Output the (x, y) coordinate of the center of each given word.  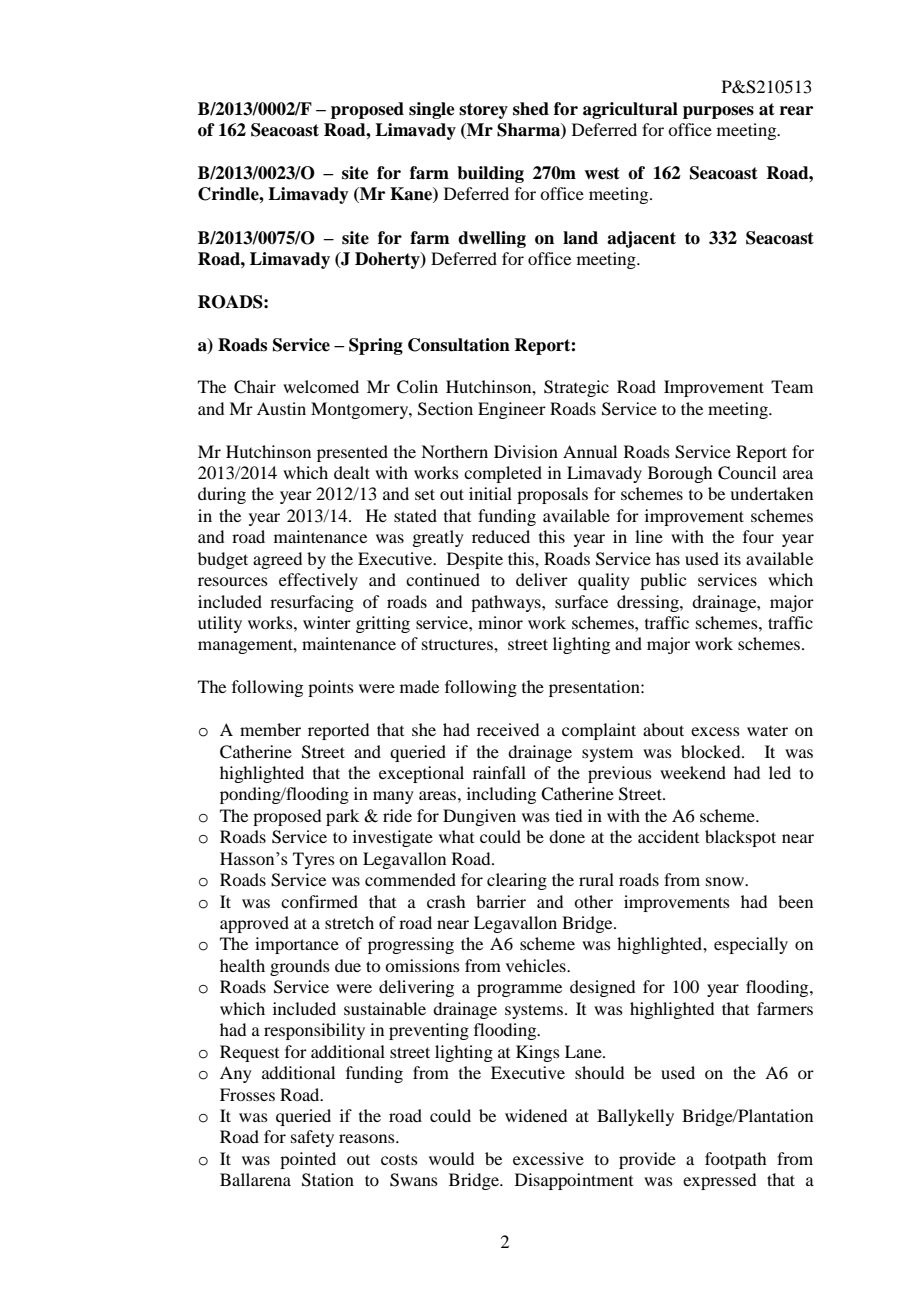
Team (792, 386)
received (508, 729)
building (490, 174)
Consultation (459, 345)
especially (751, 945)
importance (297, 945)
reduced (501, 536)
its (732, 558)
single (432, 110)
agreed (277, 560)
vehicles (537, 965)
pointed (308, 1160)
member (270, 729)
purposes (718, 112)
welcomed (321, 386)
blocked (712, 751)
